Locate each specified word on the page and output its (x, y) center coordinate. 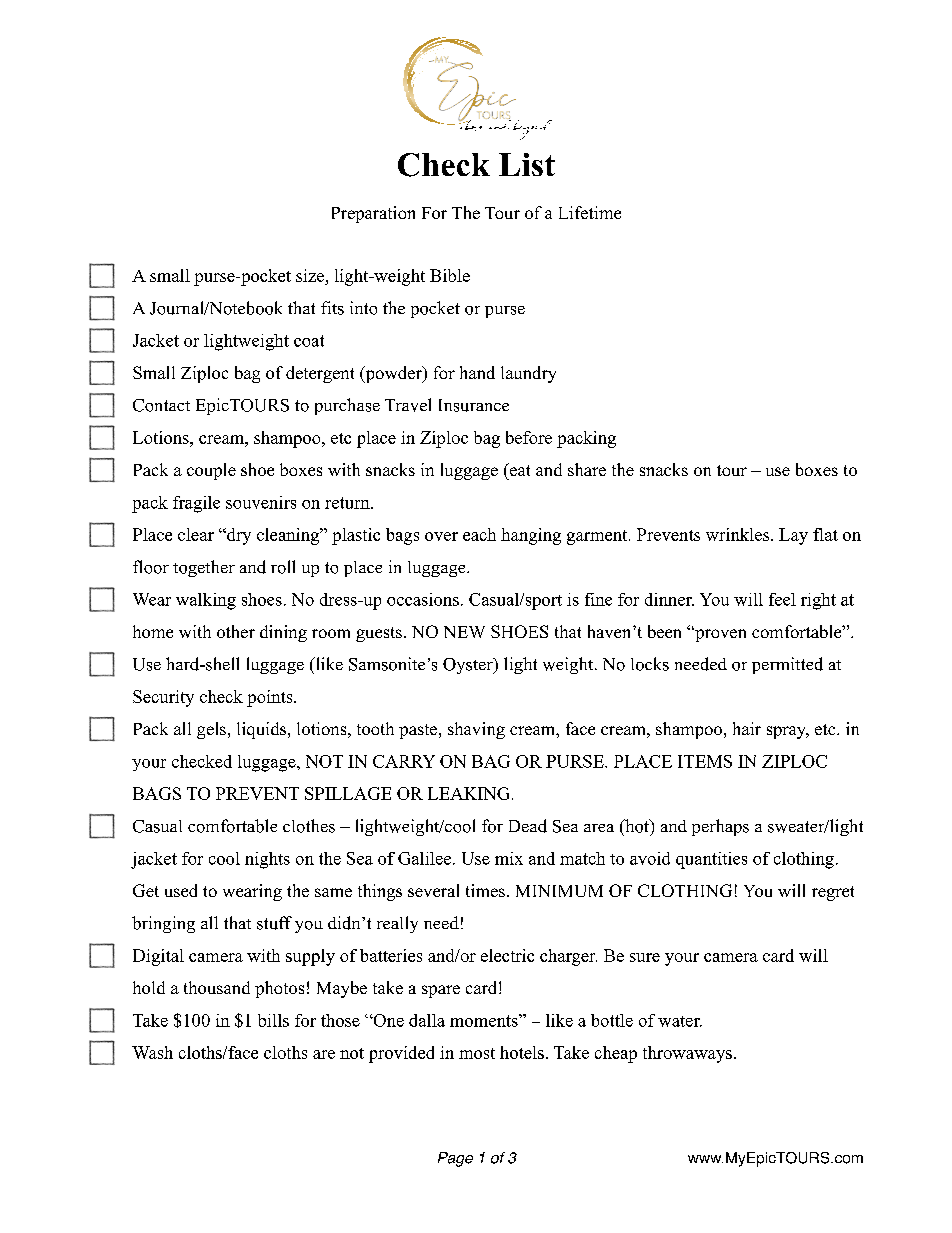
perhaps (720, 827)
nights (267, 860)
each (479, 534)
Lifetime (590, 212)
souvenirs (261, 502)
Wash (152, 1052)
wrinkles (739, 534)
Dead (528, 826)
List (527, 164)
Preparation (373, 214)
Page (455, 1159)
